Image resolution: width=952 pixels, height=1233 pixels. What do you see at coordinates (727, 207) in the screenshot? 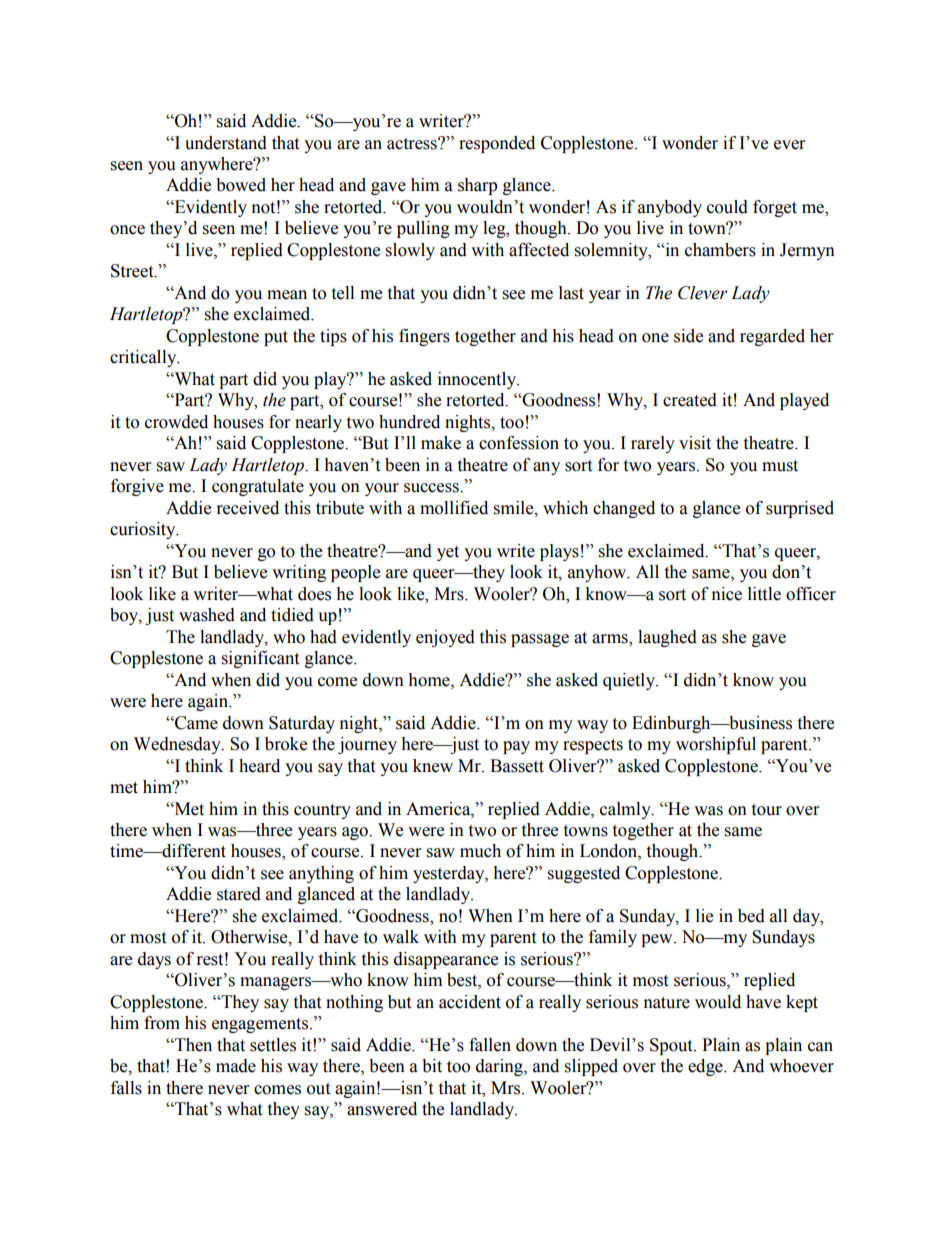
I see `could` at bounding box center [727, 207].
